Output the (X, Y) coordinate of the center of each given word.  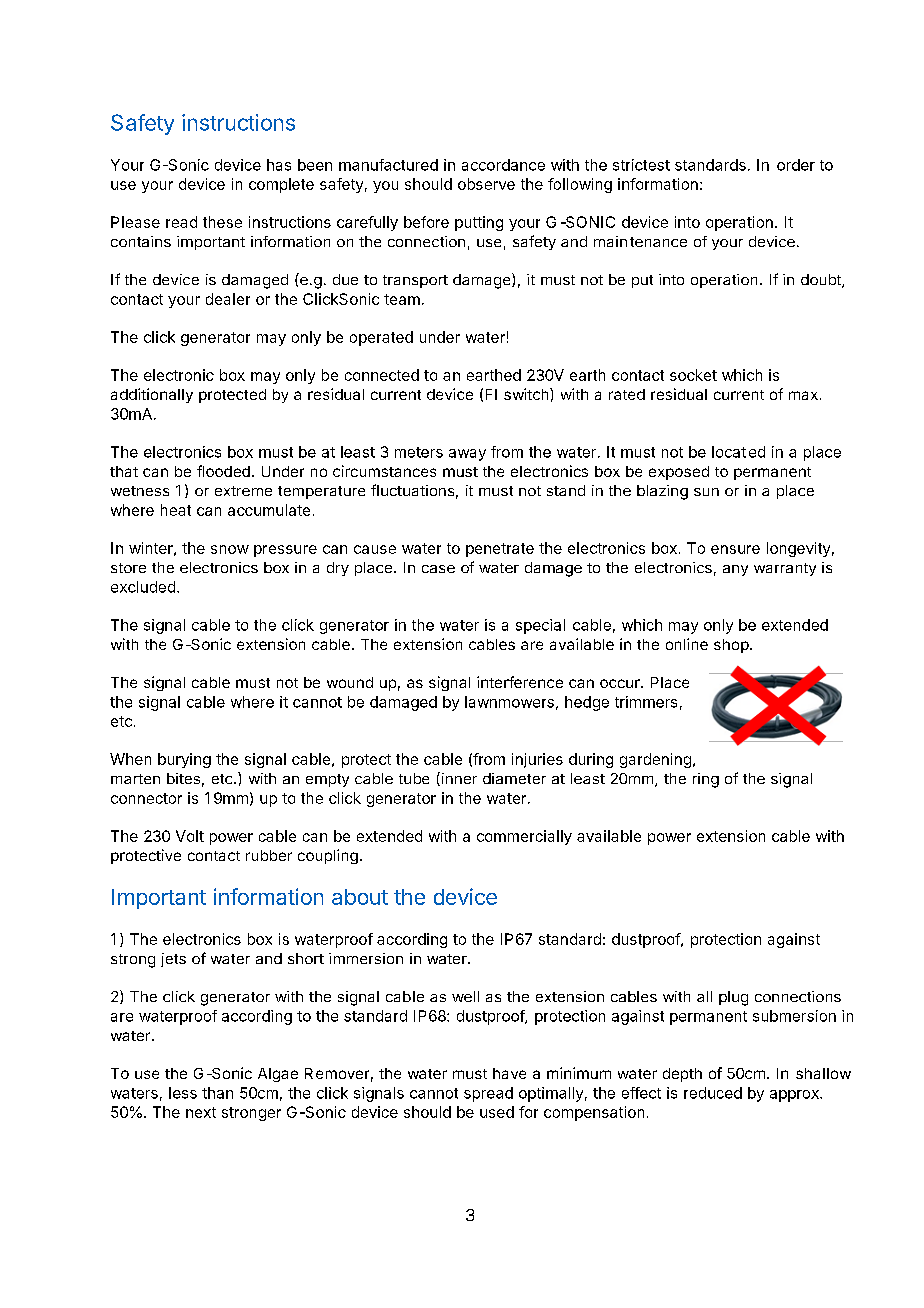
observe (486, 184)
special (540, 626)
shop (731, 646)
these (222, 222)
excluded (143, 587)
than (217, 1093)
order (796, 165)
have (509, 1073)
